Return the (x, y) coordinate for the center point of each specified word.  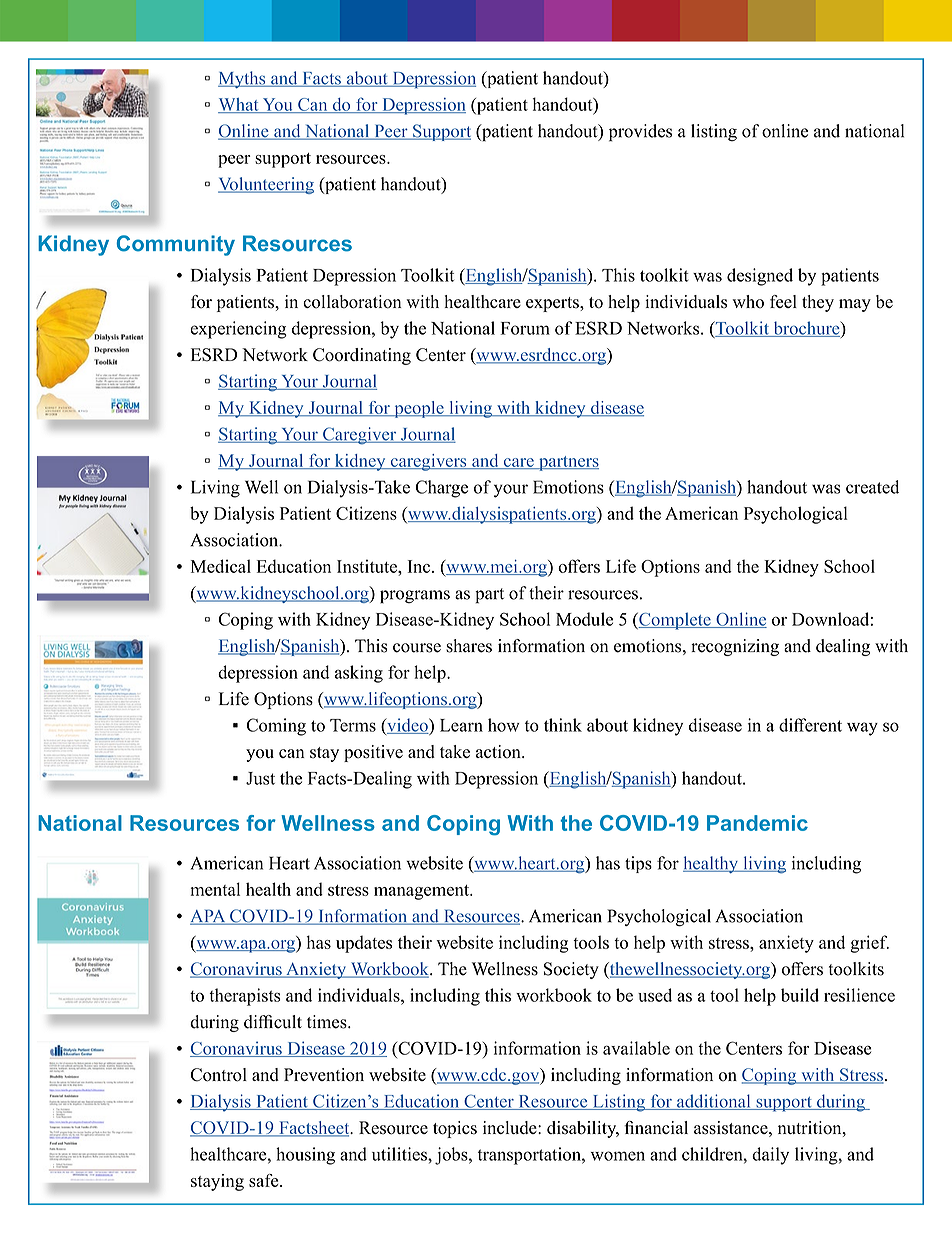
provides (640, 133)
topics (455, 1129)
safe (265, 1180)
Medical (221, 566)
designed (760, 277)
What (239, 105)
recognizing (735, 647)
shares (469, 646)
